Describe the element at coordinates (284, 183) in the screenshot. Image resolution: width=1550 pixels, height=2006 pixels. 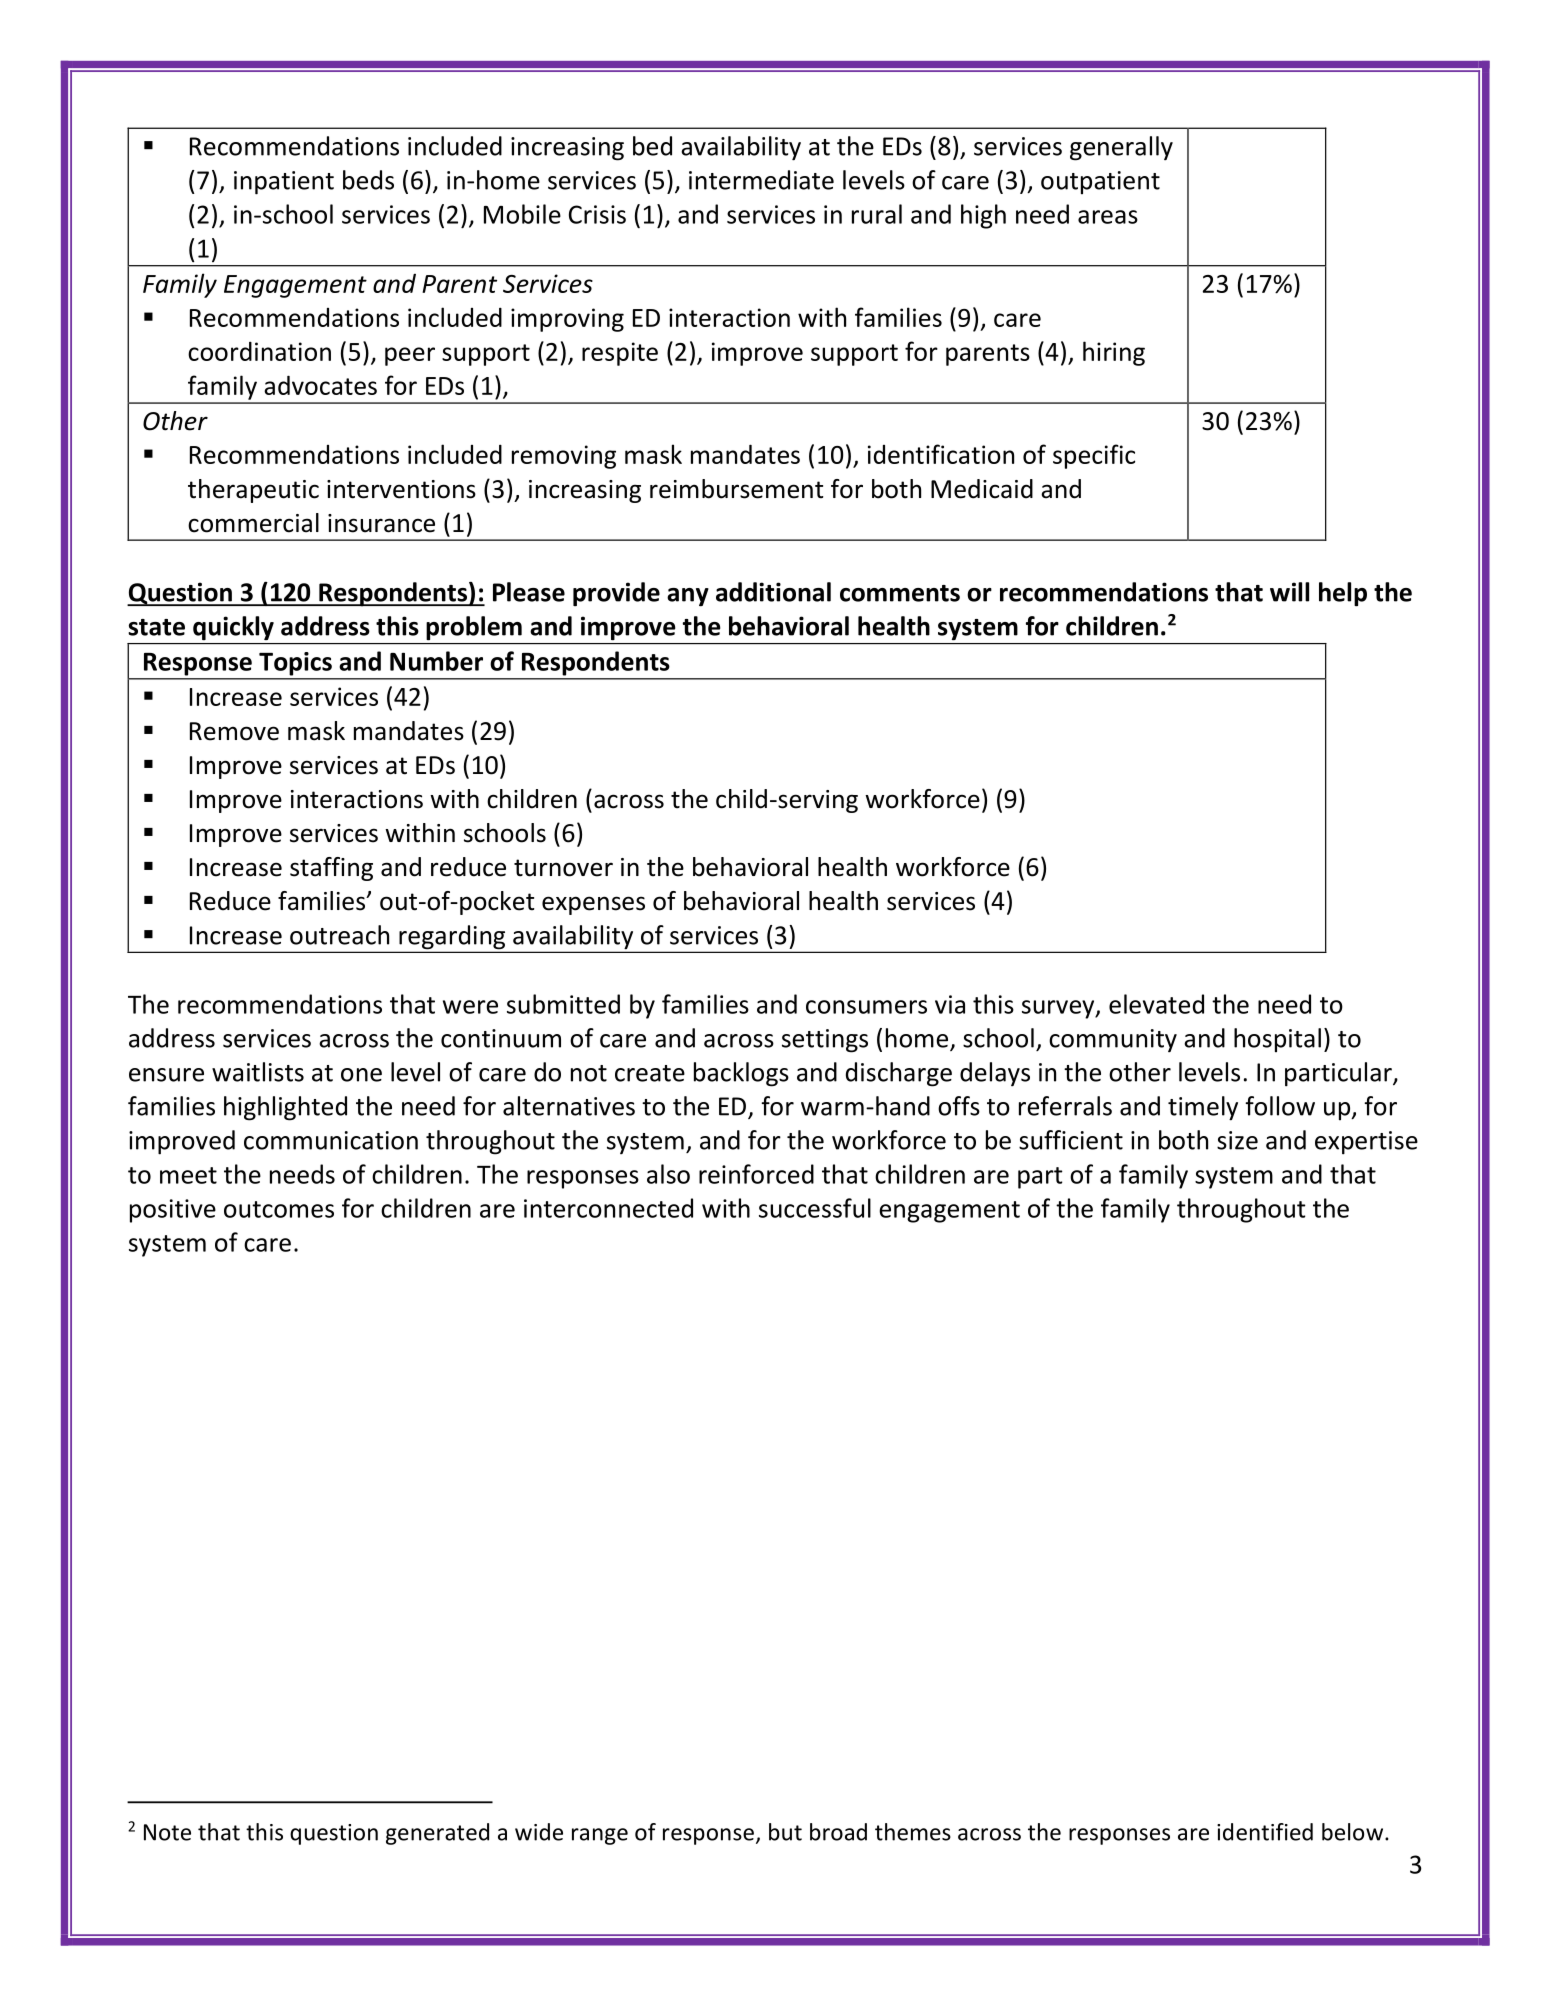
I see `inpatient` at that location.
